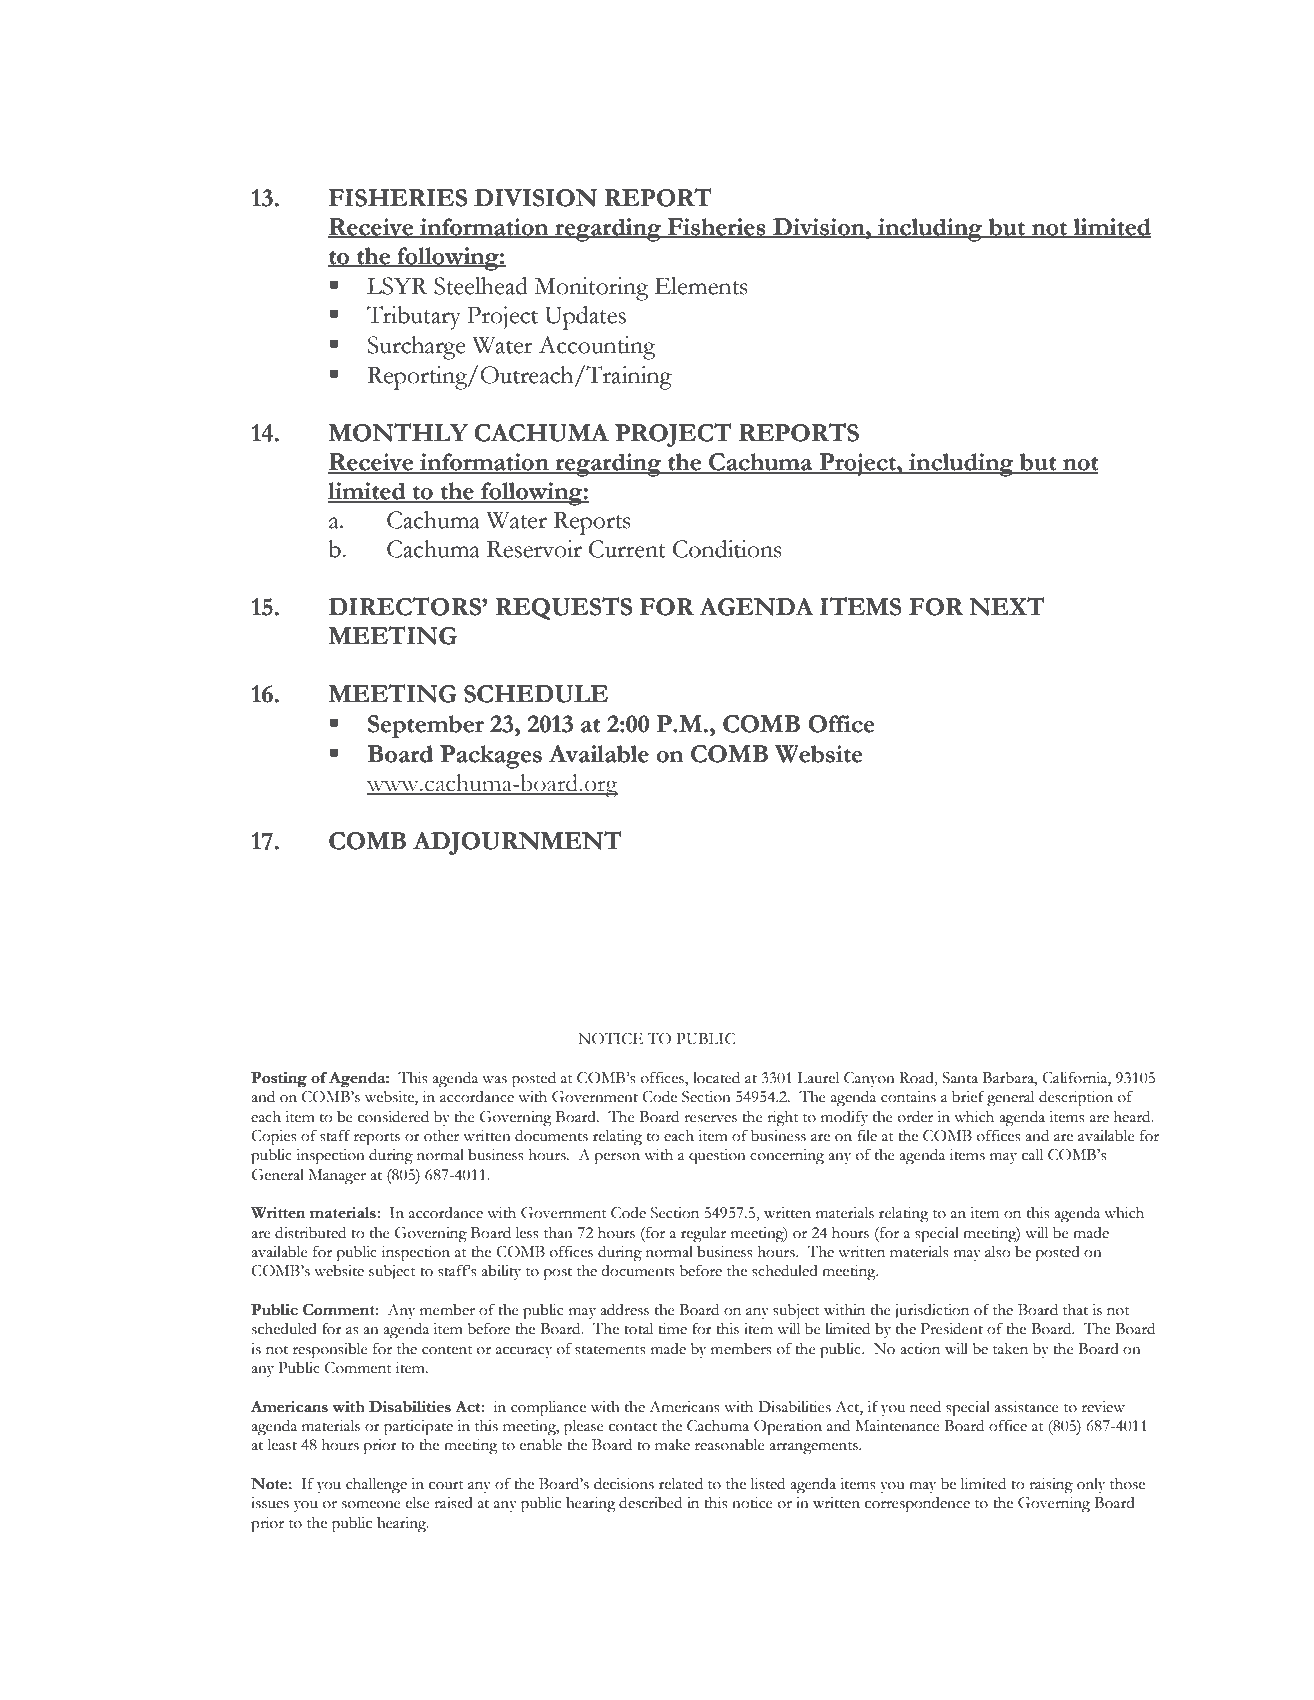  What do you see at coordinates (627, 549) in the document?
I see `Current` at bounding box center [627, 549].
